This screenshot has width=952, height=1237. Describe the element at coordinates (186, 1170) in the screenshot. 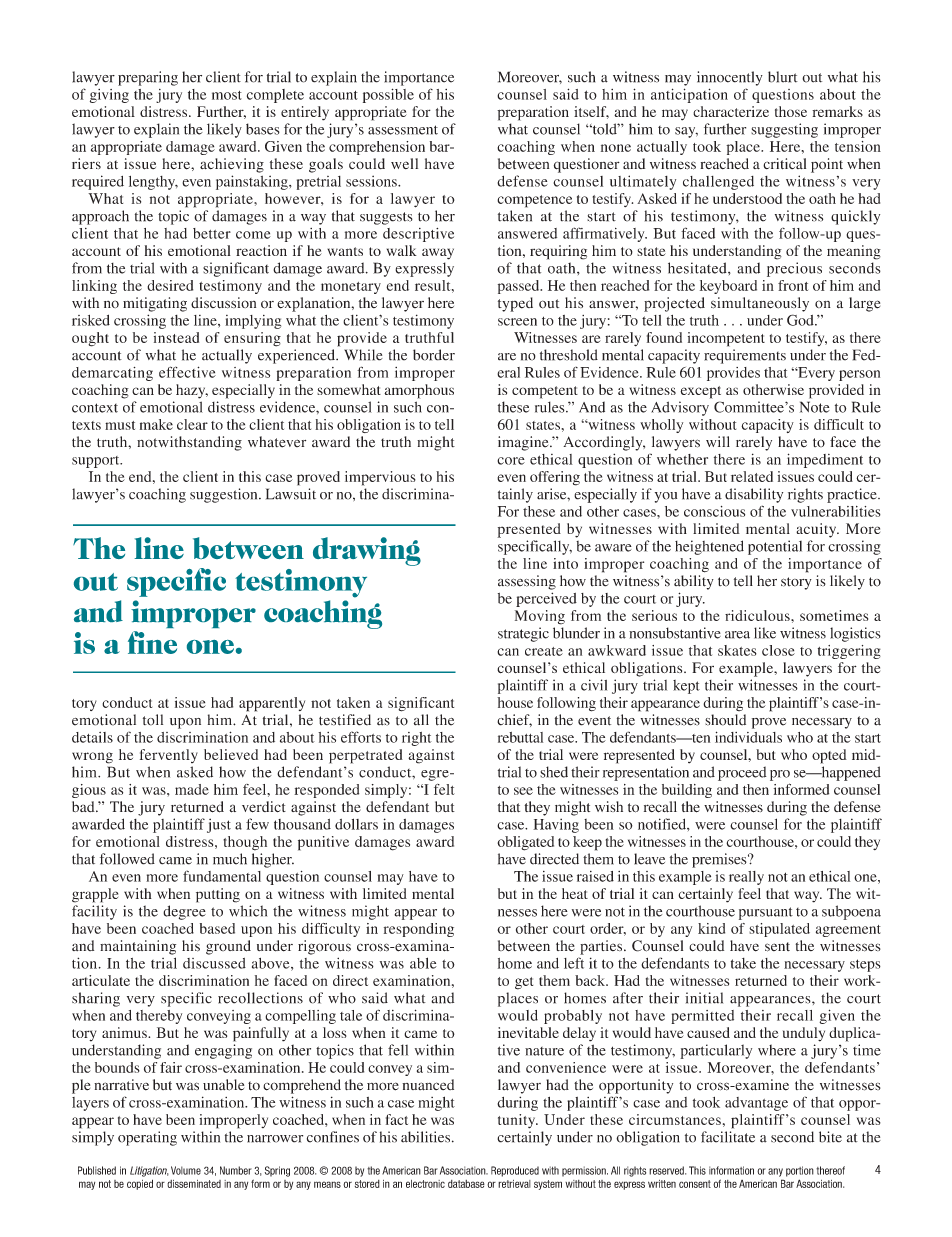

I see `Volume` at that location.
